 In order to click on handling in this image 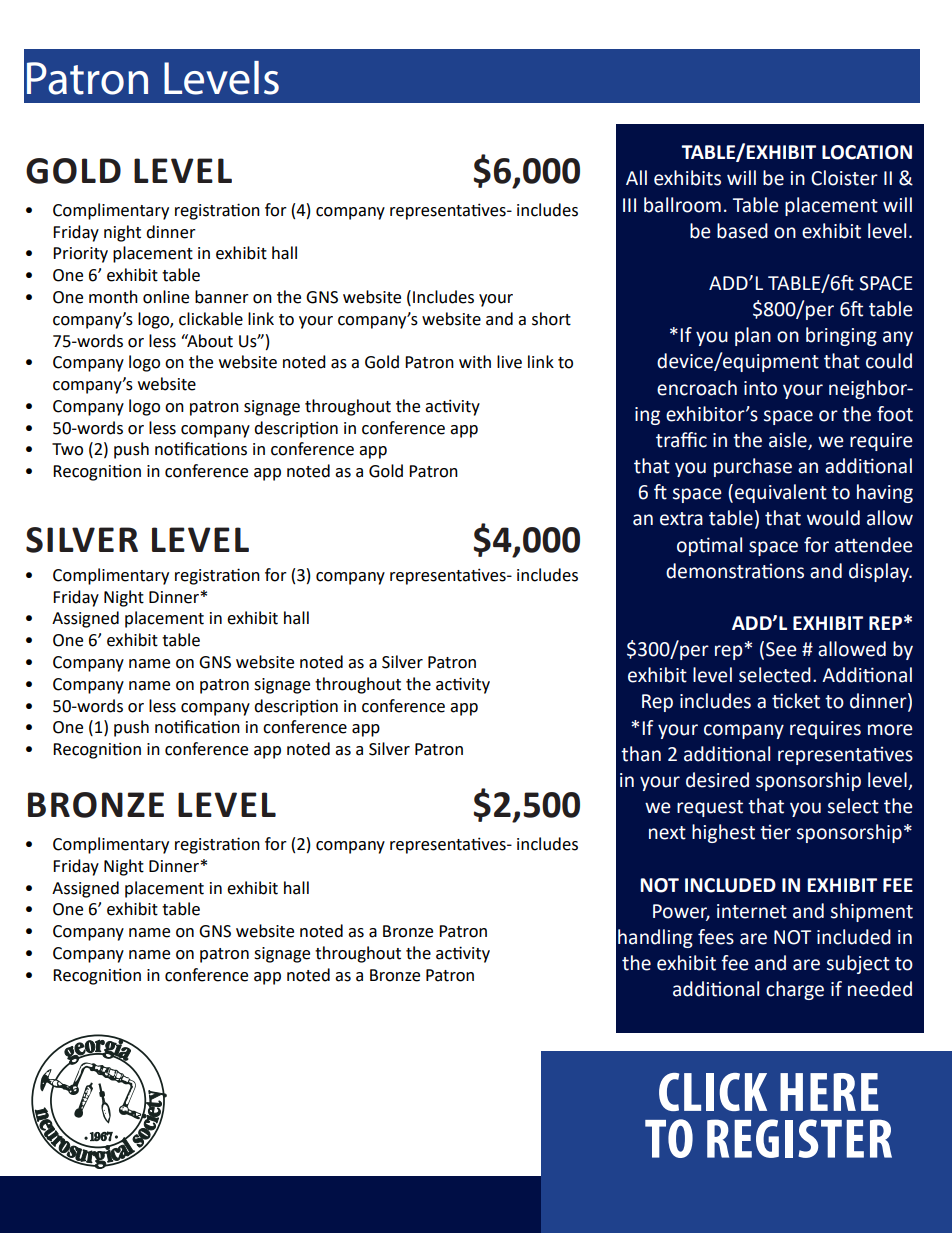, I will do `click(655, 938)`.
